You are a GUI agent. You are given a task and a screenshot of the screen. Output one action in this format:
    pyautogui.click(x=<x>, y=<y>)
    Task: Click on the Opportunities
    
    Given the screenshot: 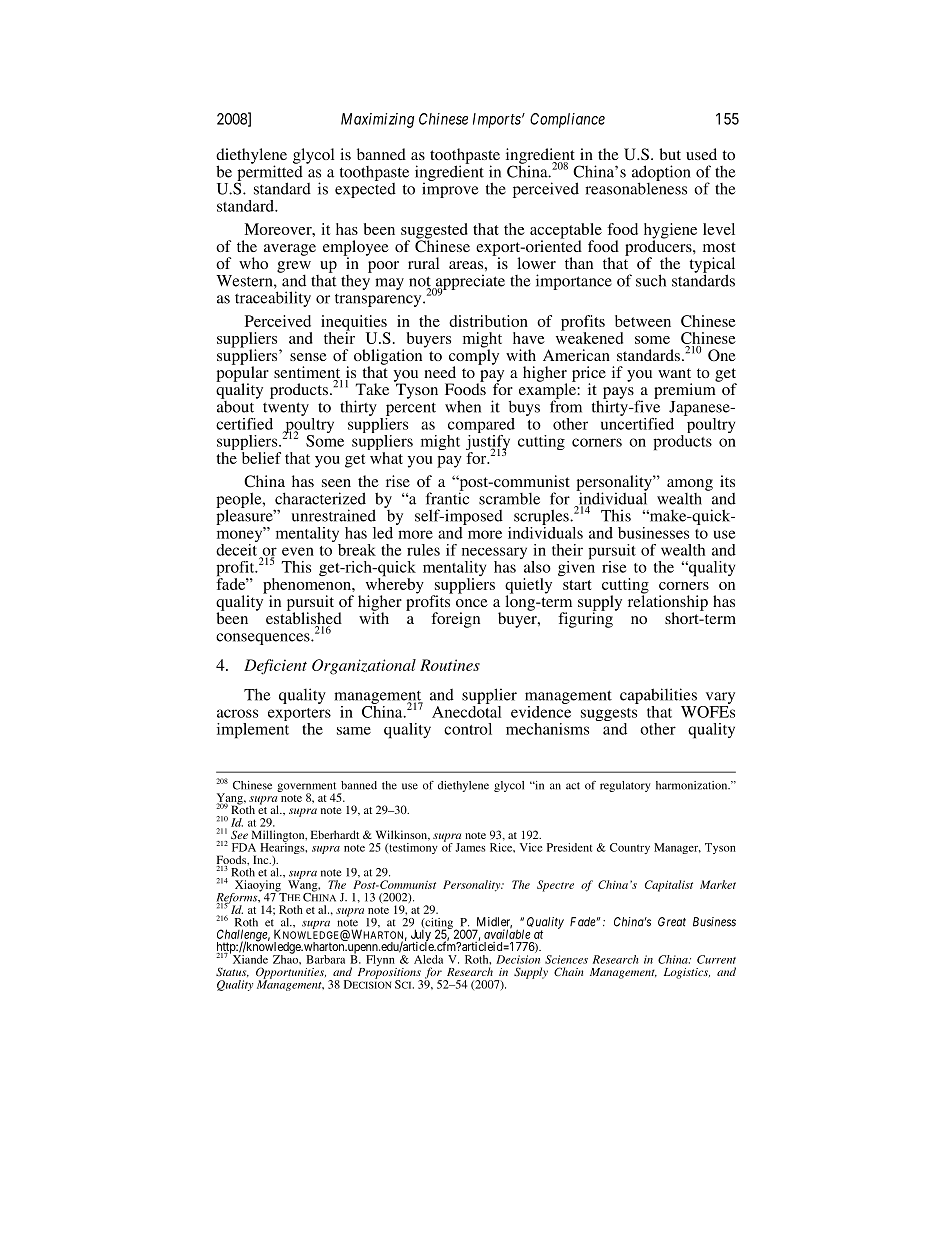 What is the action you would take?
    pyautogui.click(x=291, y=974)
